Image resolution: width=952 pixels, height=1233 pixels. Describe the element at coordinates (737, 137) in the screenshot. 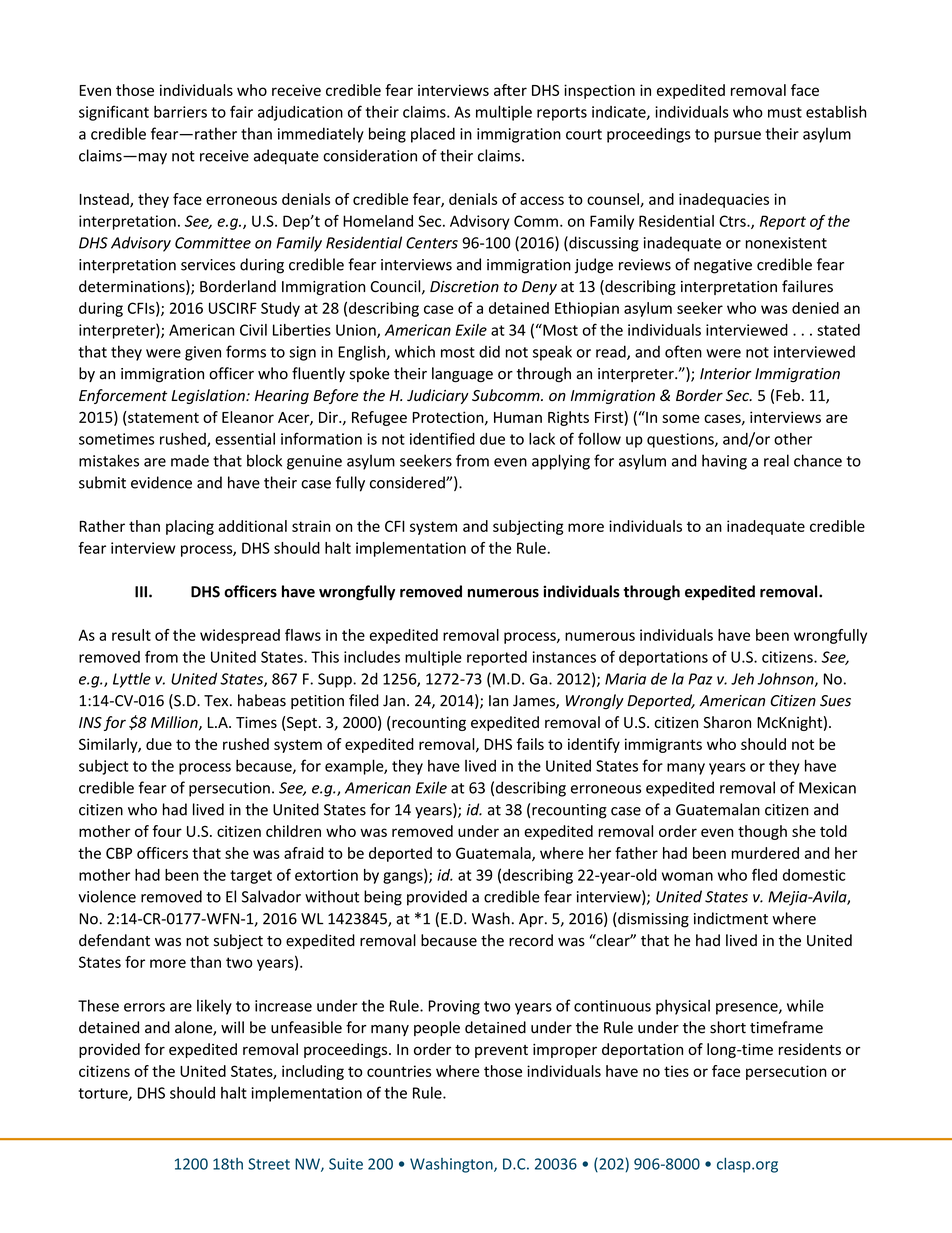

I see `pursue` at that location.
